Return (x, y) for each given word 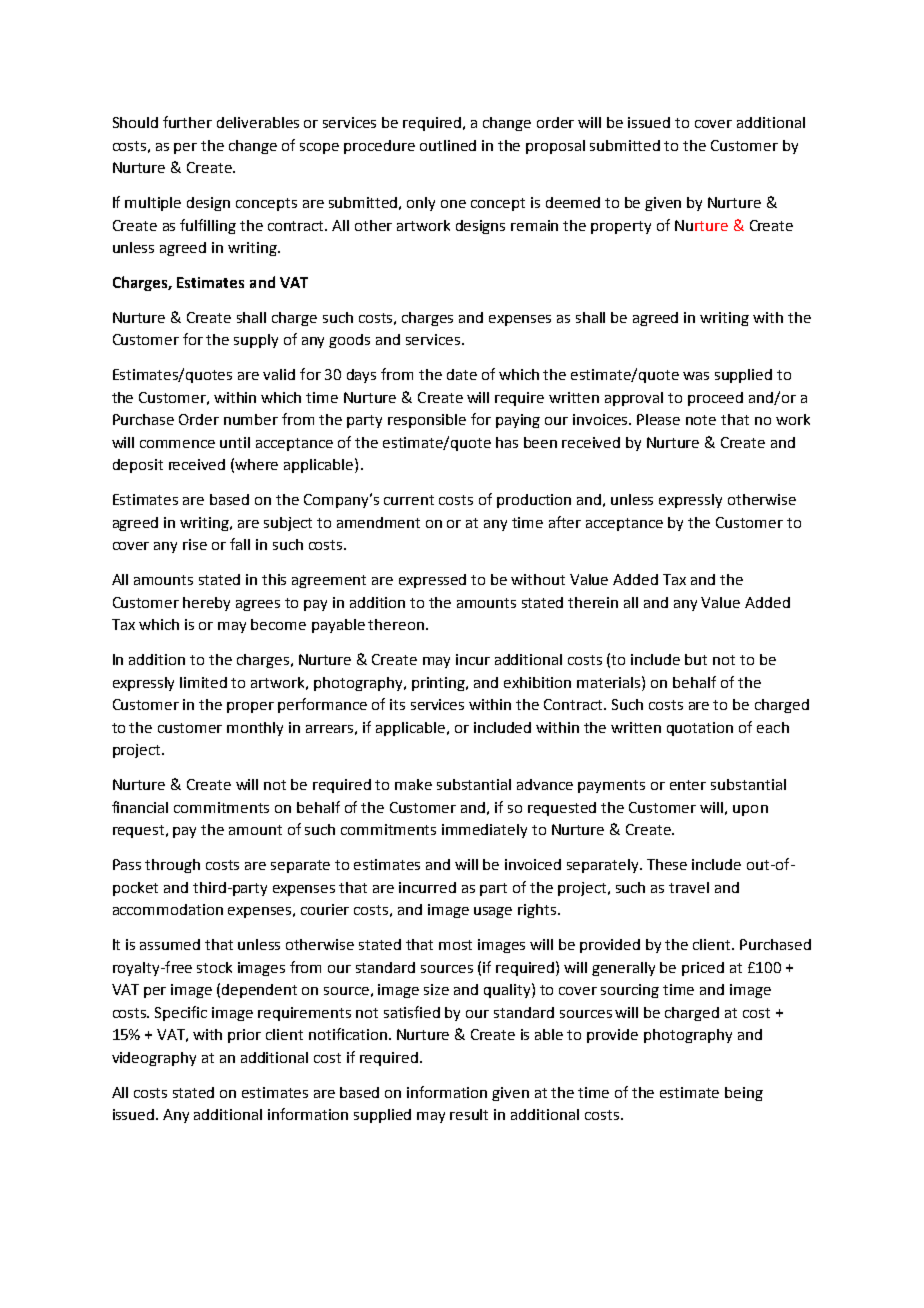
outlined (448, 145)
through (172, 866)
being (744, 1094)
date (462, 374)
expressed (432, 581)
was (696, 376)
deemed (573, 202)
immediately (484, 831)
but (696, 659)
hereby (206, 604)
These (667, 864)
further (187, 122)
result (469, 1114)
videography (154, 1059)
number (251, 419)
